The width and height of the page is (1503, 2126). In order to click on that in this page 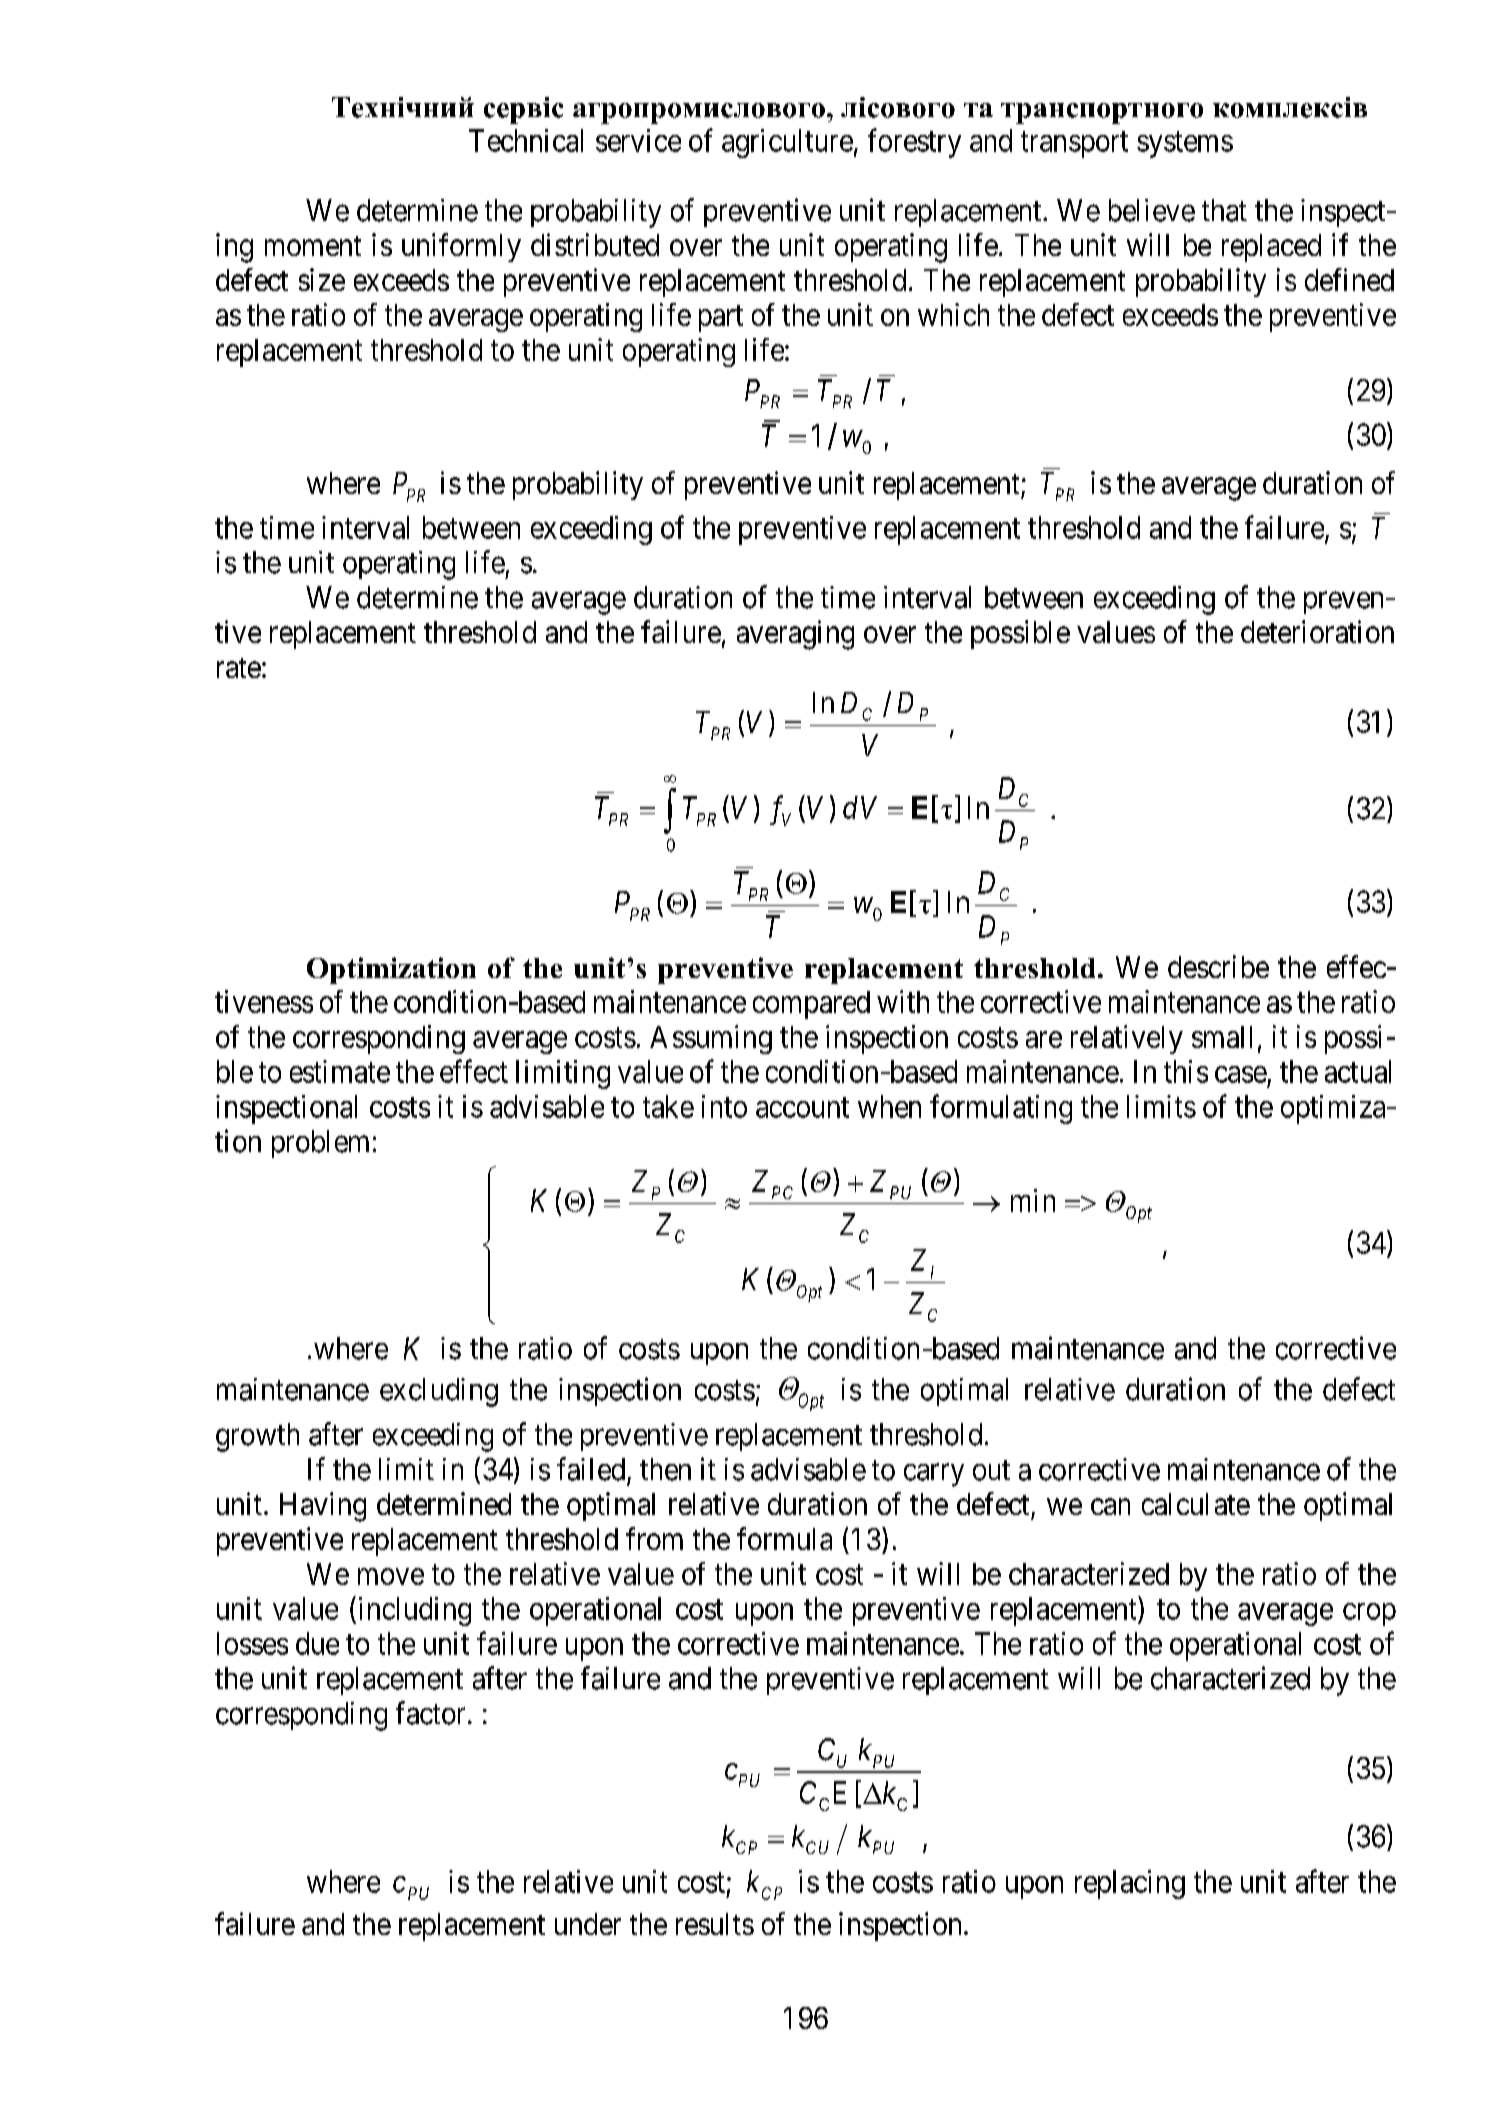, I will do `click(1224, 210)`.
